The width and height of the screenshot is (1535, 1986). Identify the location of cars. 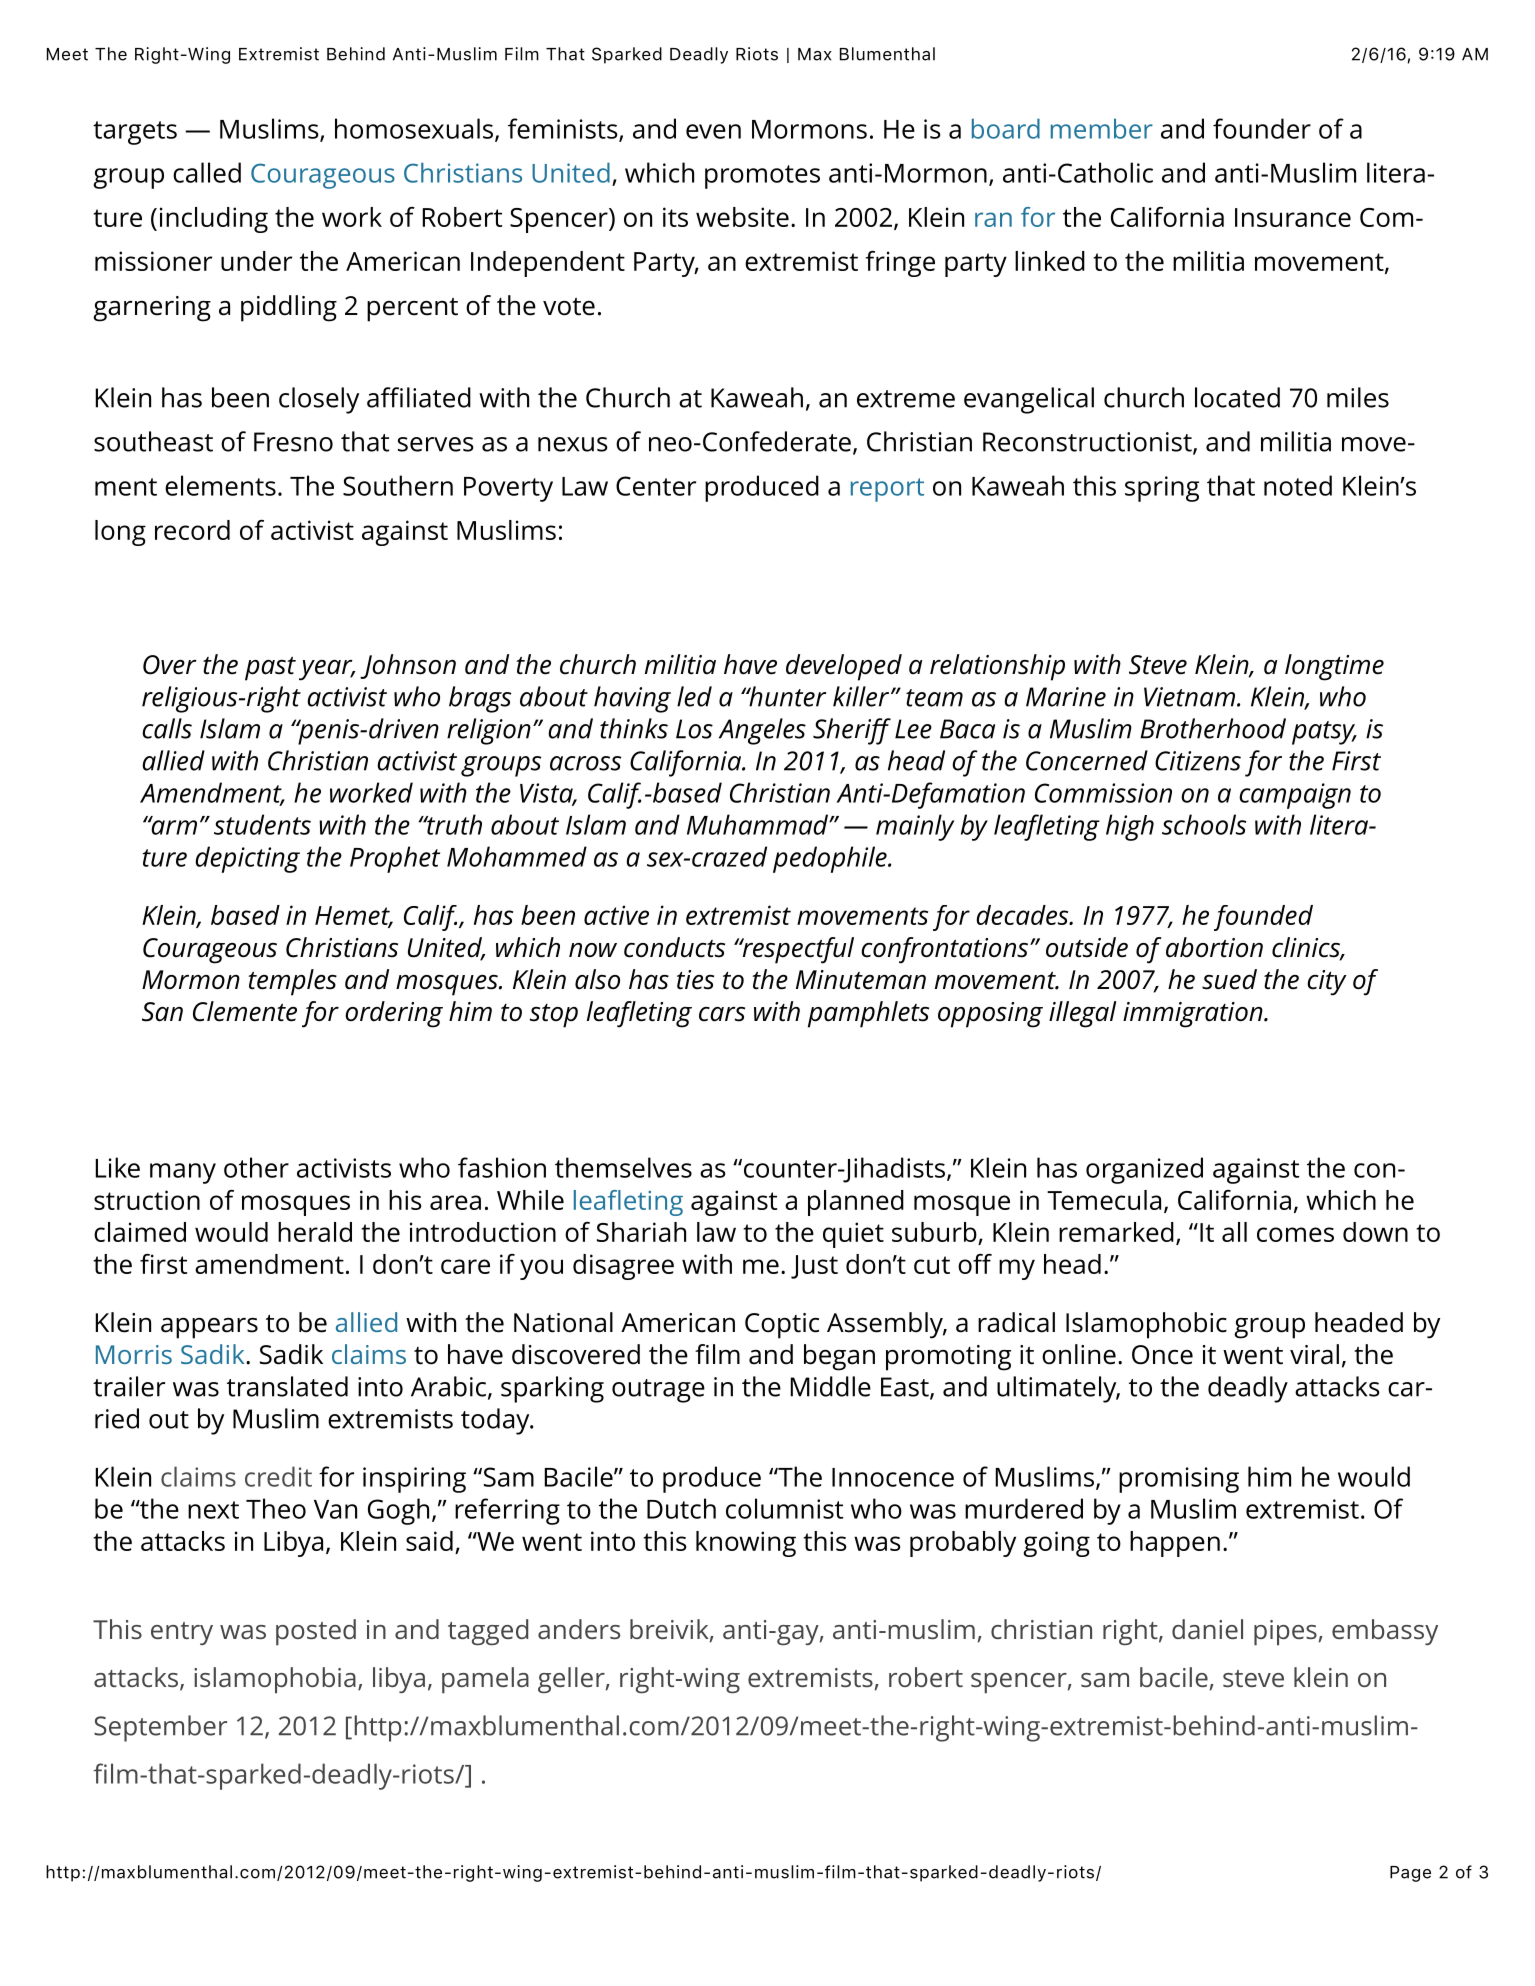
(722, 1014).
